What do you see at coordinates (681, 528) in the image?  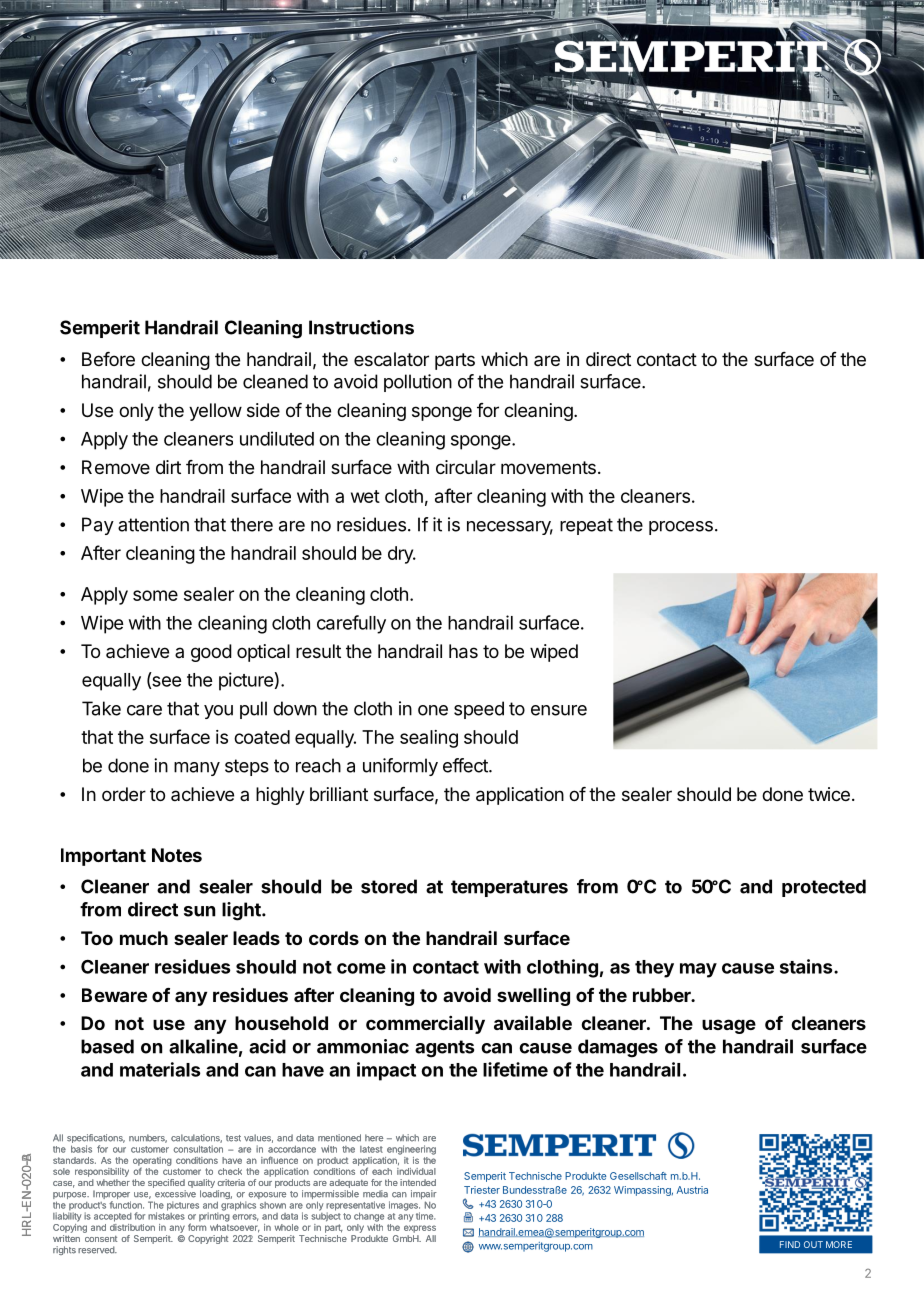 I see `process` at bounding box center [681, 528].
